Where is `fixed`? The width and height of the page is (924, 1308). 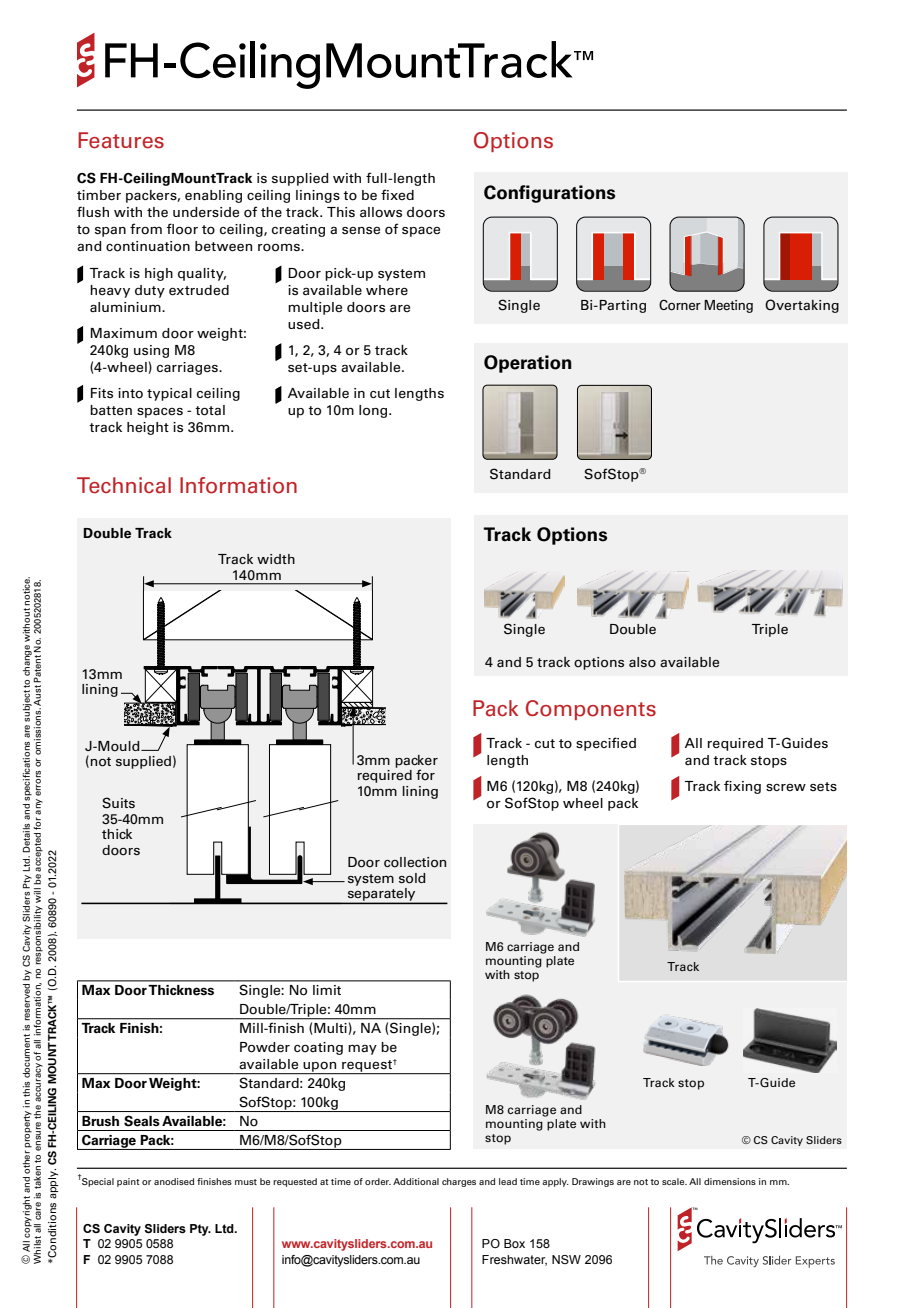 fixed is located at coordinates (397, 194).
